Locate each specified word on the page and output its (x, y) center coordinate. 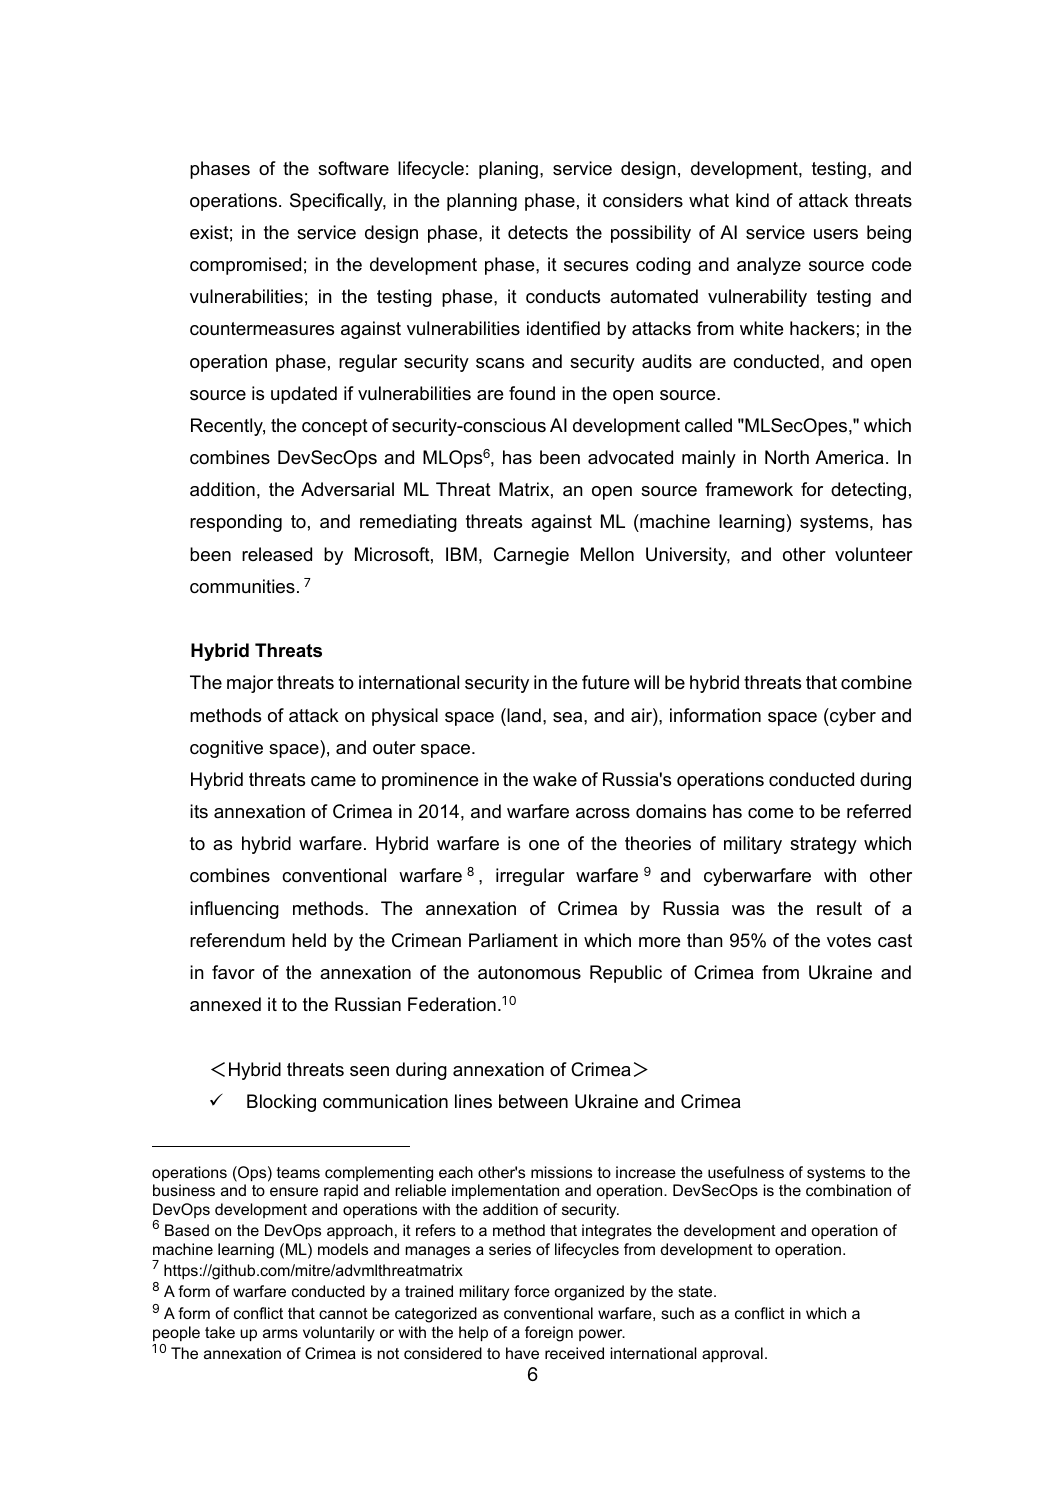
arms (280, 1333)
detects (538, 232)
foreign (549, 1334)
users (836, 234)
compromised (245, 266)
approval (732, 1355)
